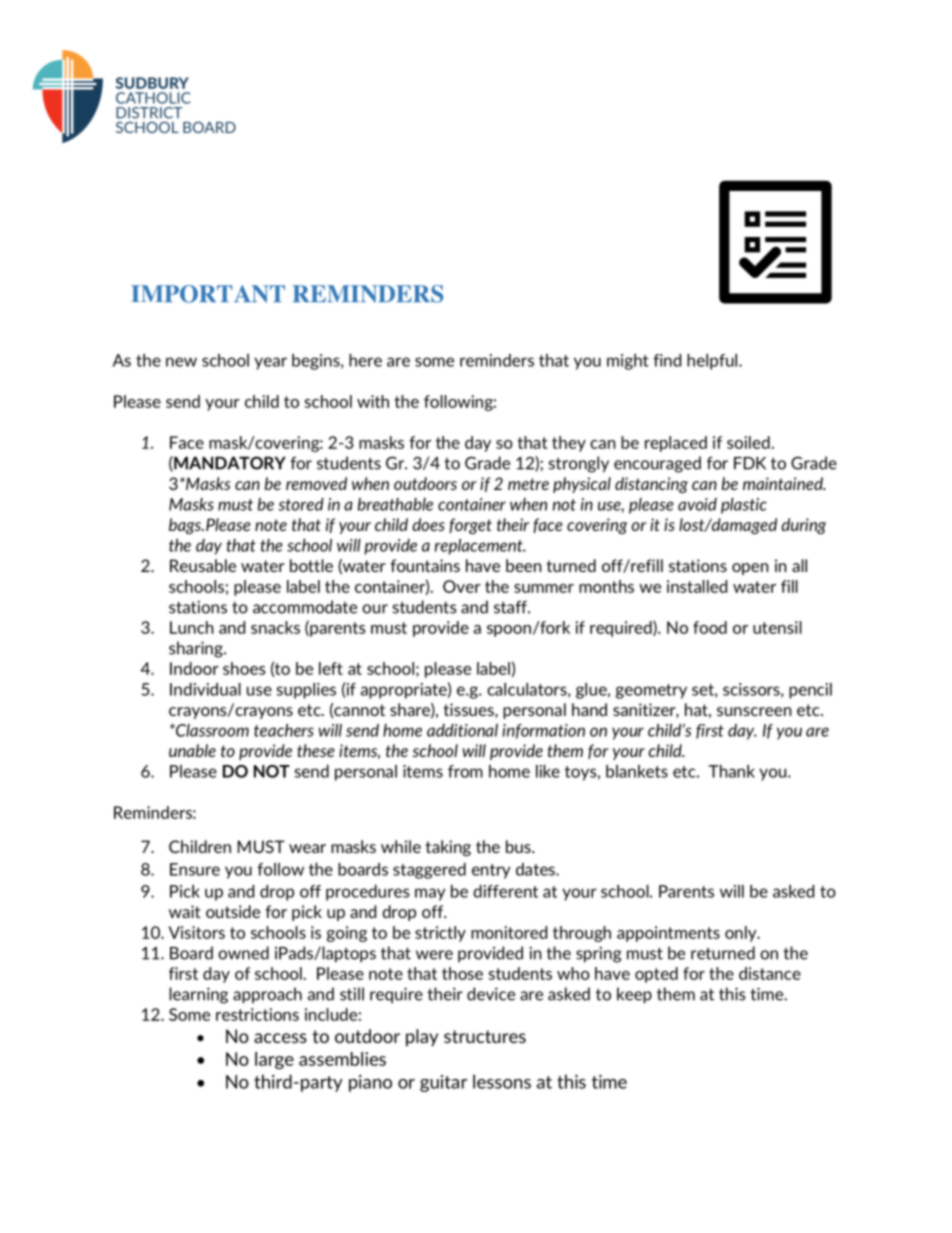  I want to click on bus, so click(519, 846).
